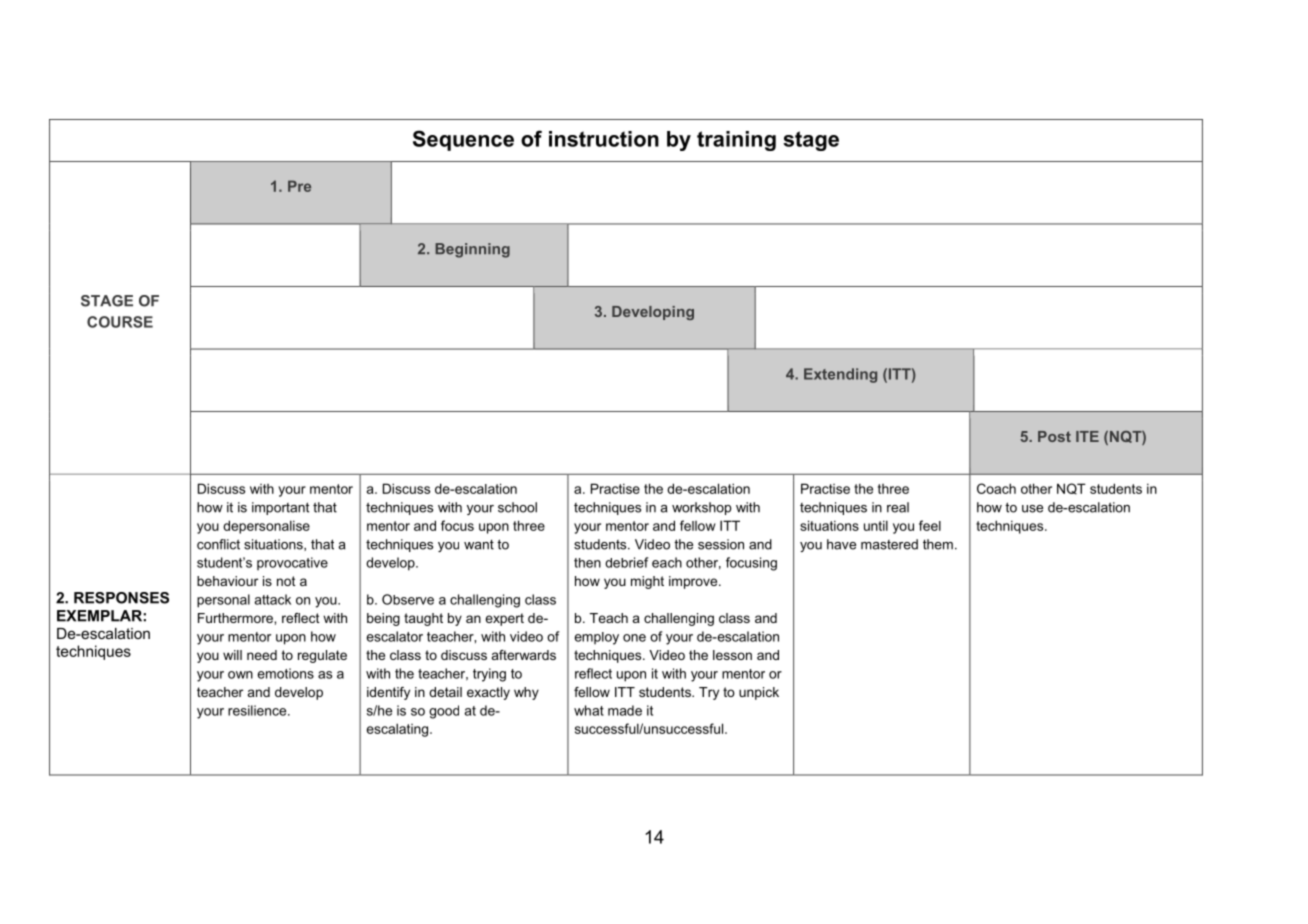 This page has height=924, width=1308. Describe the element at coordinates (280, 508) in the page. I see `important` at that location.
